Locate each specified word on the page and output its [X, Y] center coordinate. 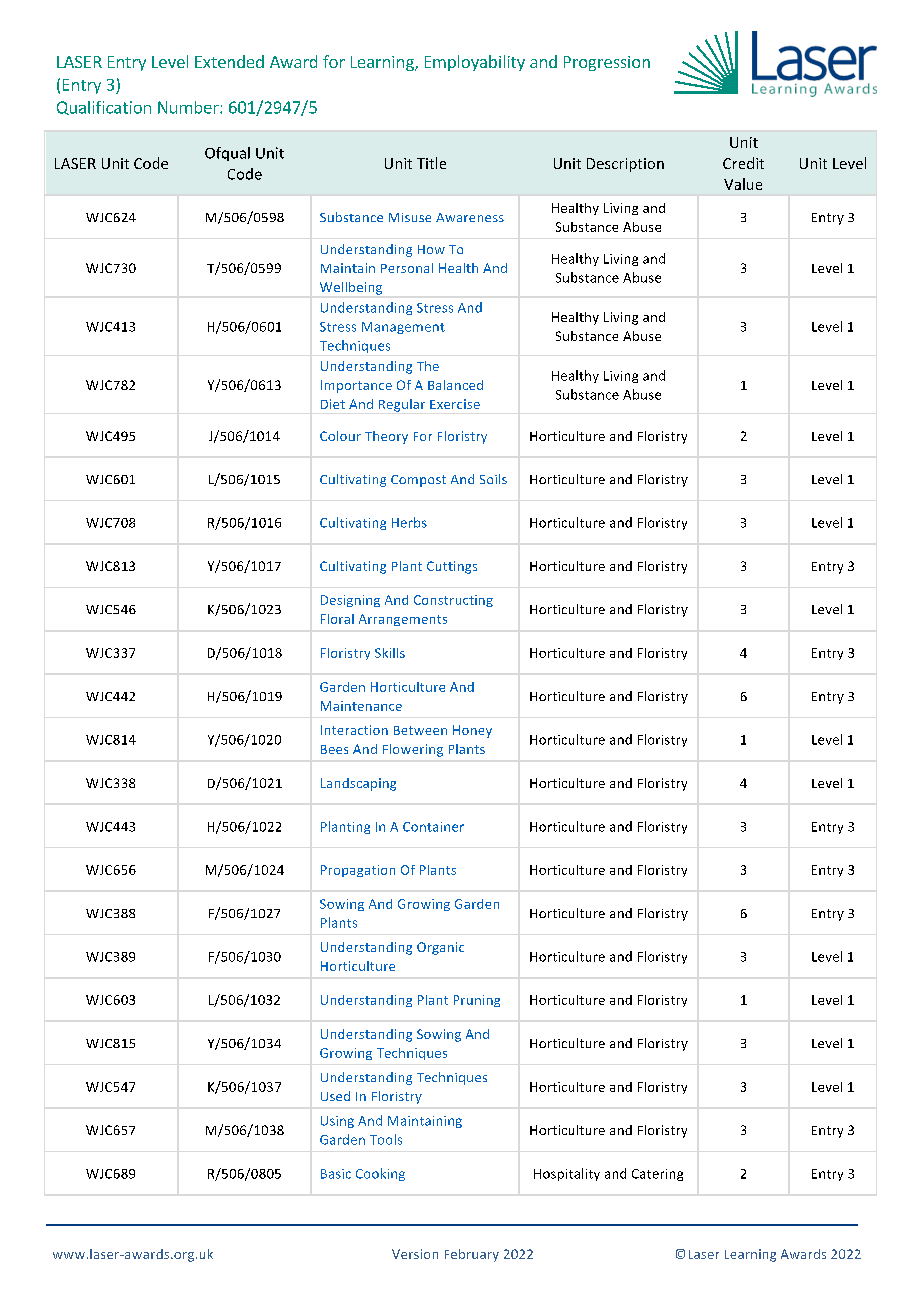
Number [189, 107]
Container [433, 827]
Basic [336, 1174]
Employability [475, 63]
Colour [340, 436]
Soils [493, 479]
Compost [418, 481]
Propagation [358, 871]
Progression [607, 63]
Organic [440, 948]
